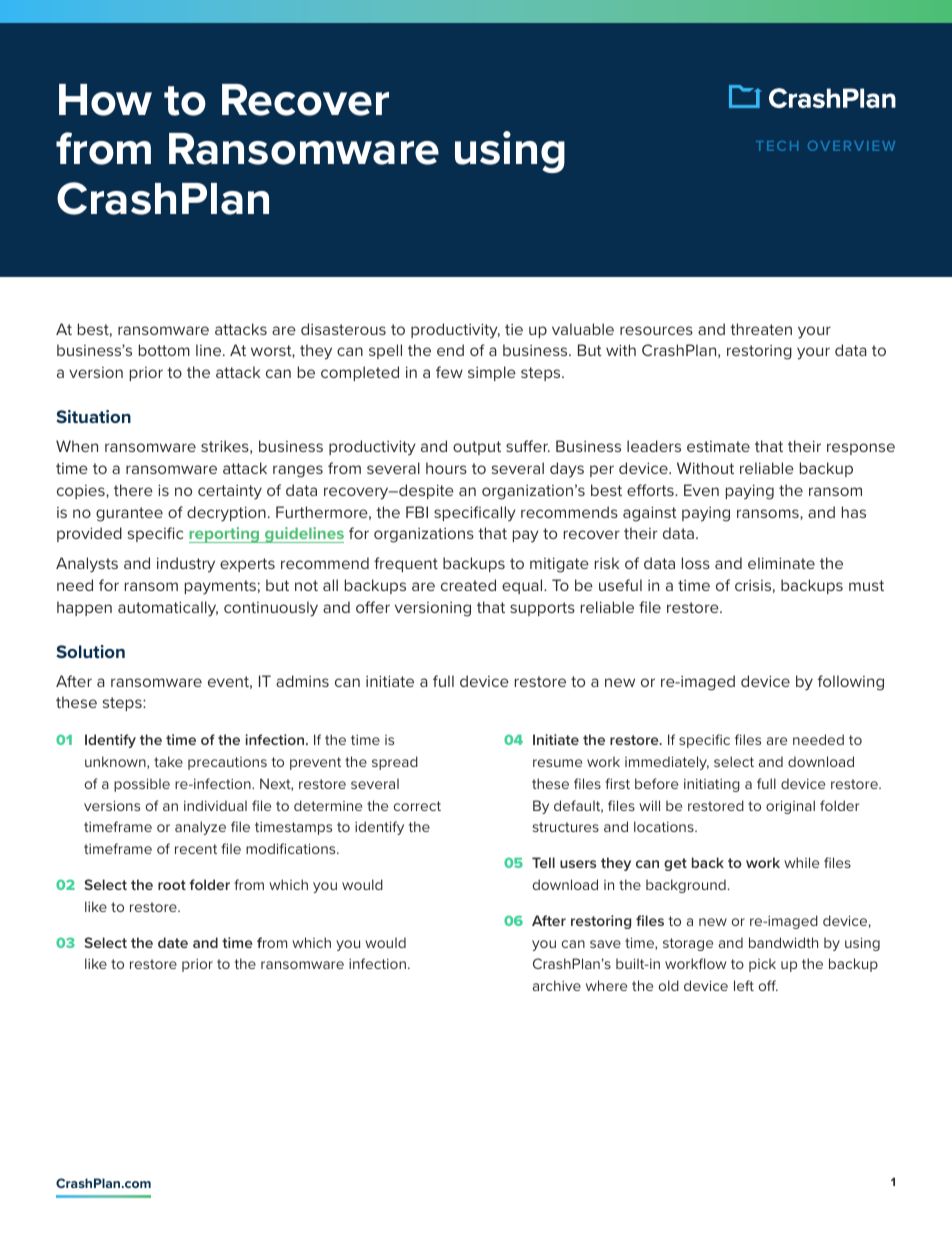 Image resolution: width=952 pixels, height=1233 pixels. Describe the element at coordinates (514, 329) in the screenshot. I see `tie` at that location.
